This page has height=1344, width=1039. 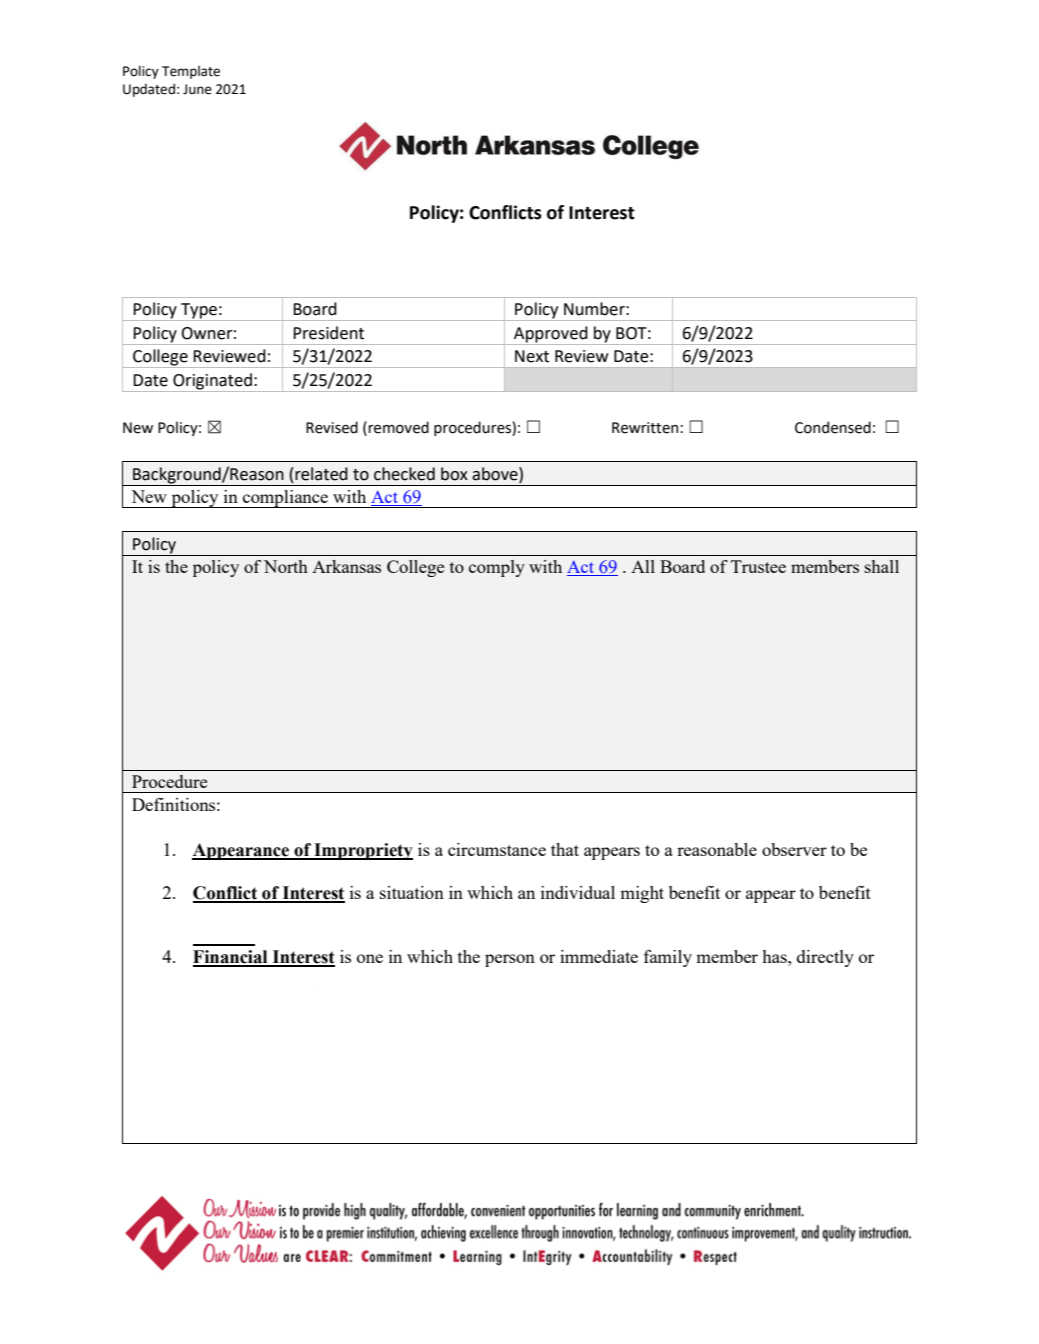 What do you see at coordinates (286, 499) in the page?
I see `compliance` at bounding box center [286, 499].
